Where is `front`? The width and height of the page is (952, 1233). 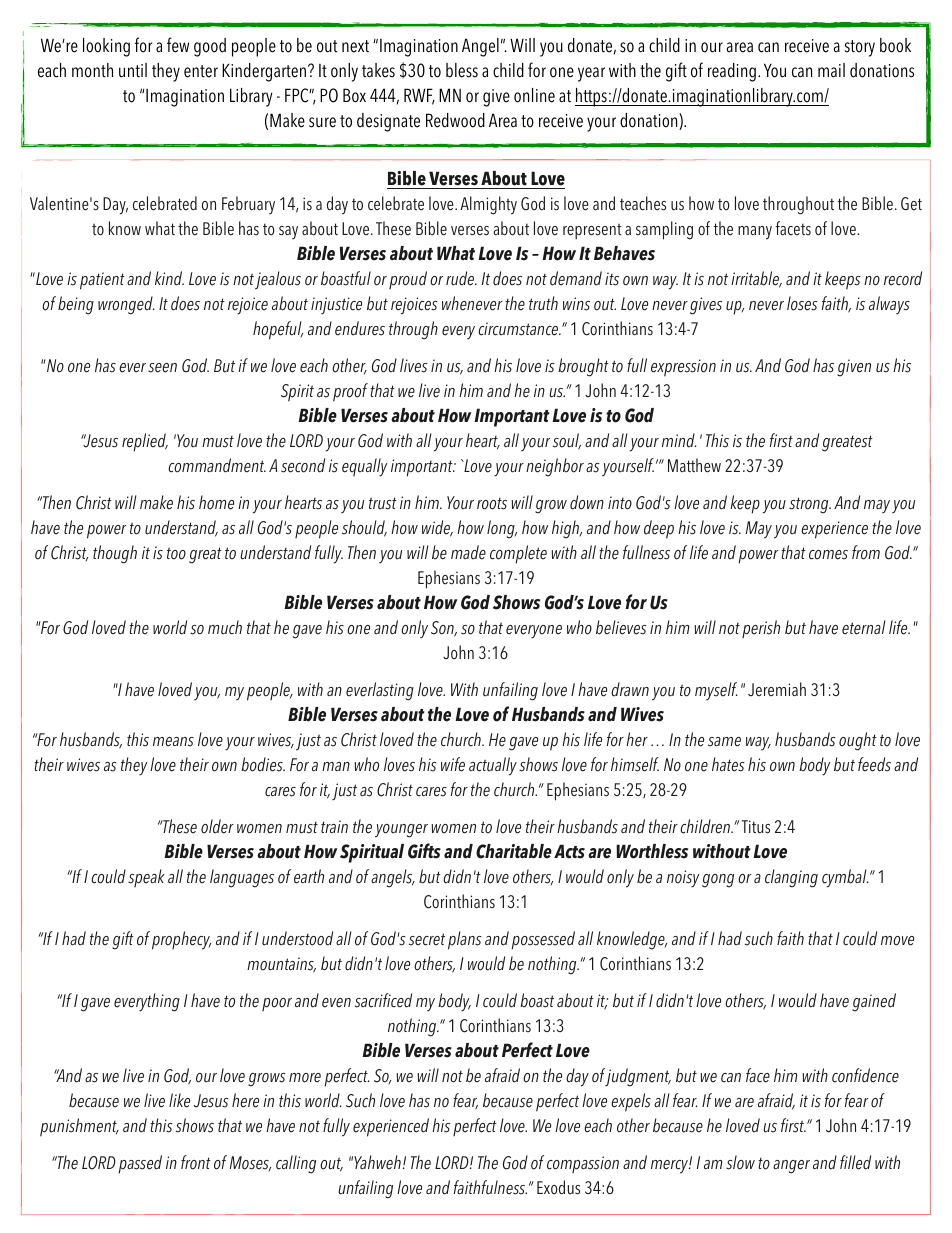 front is located at coordinates (196, 1162).
